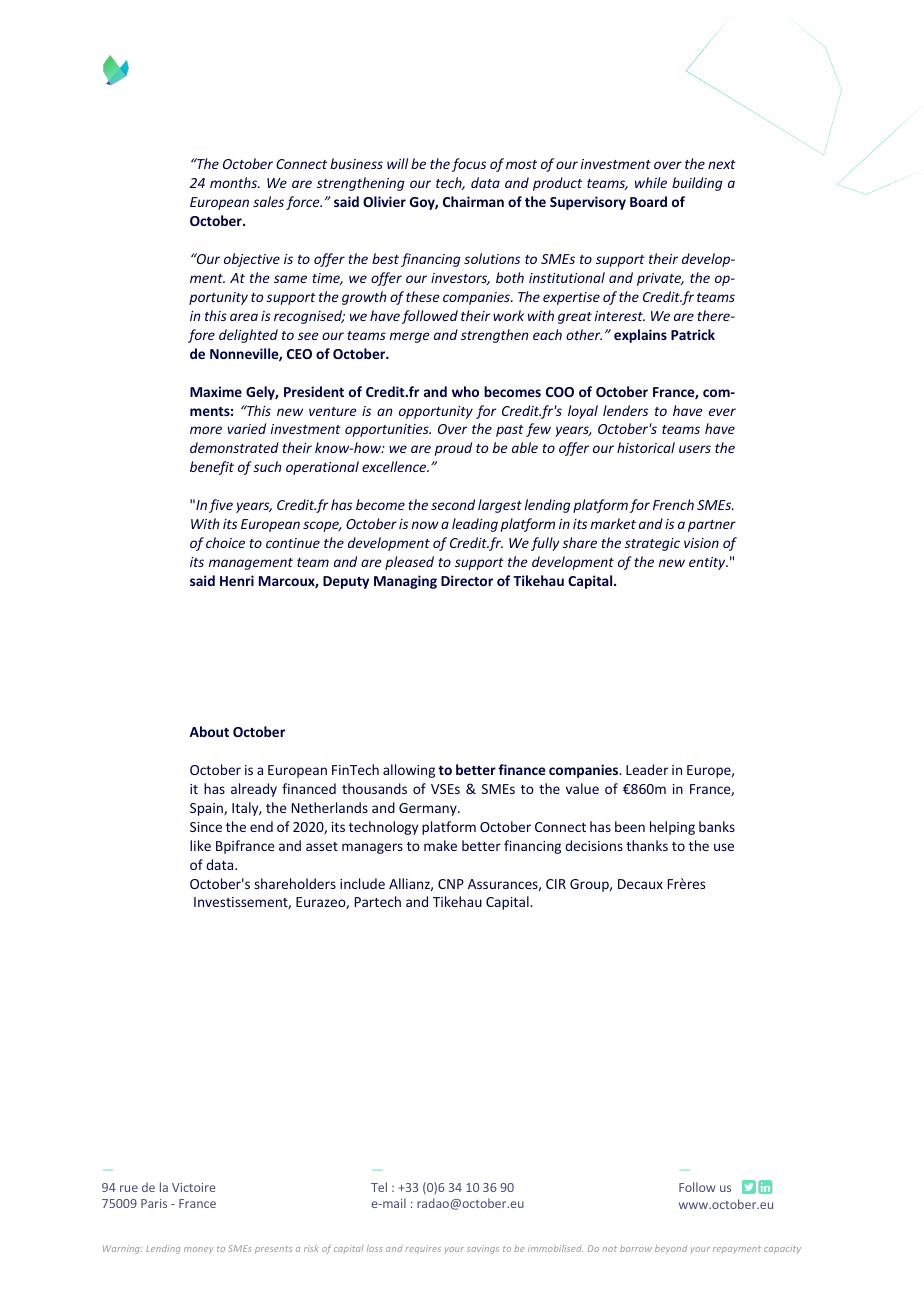  I want to click on banks, so click(717, 826).
